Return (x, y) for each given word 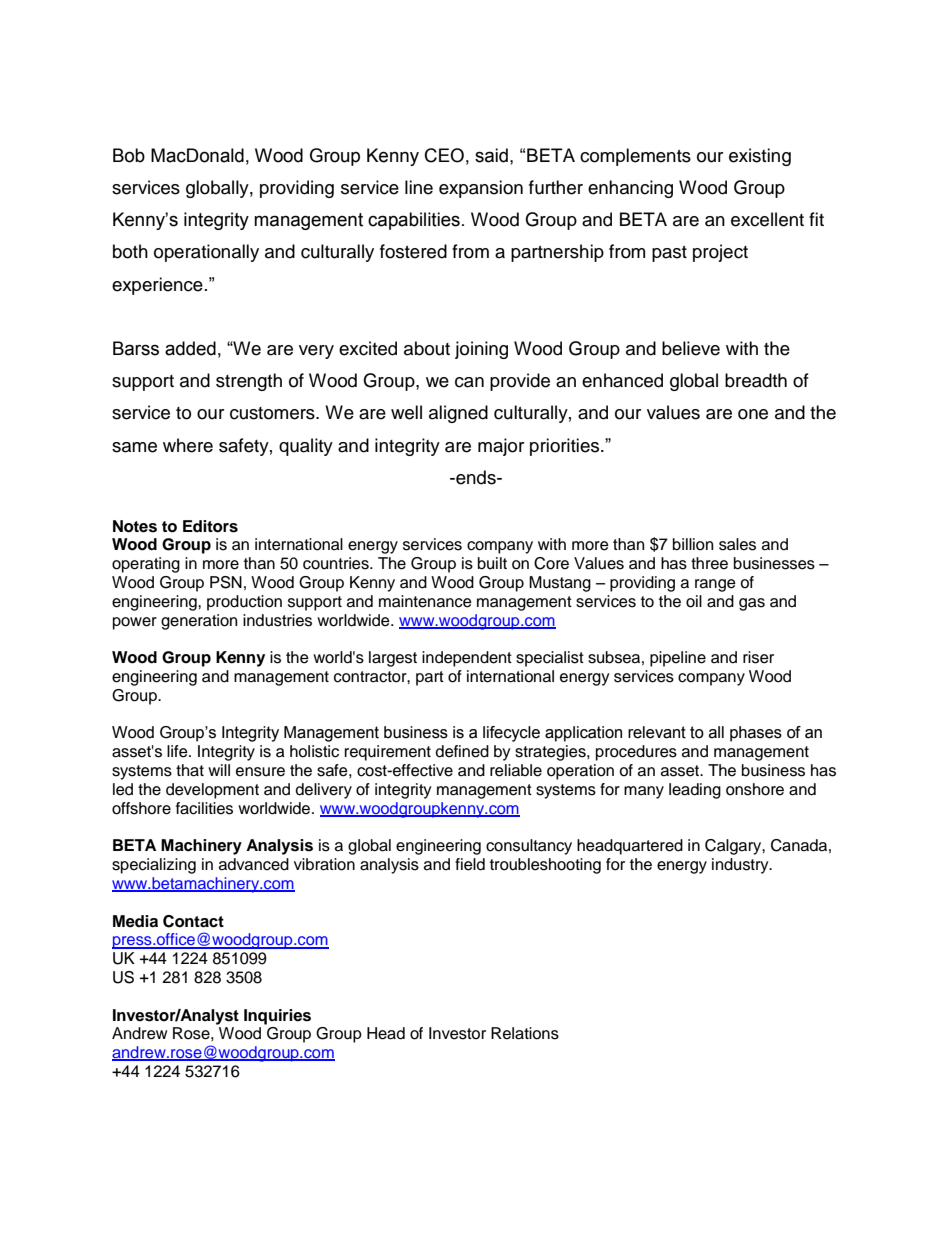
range (715, 585)
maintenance (425, 601)
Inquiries (277, 1017)
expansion (481, 189)
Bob (129, 155)
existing (760, 157)
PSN (226, 582)
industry (741, 866)
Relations (525, 1033)
